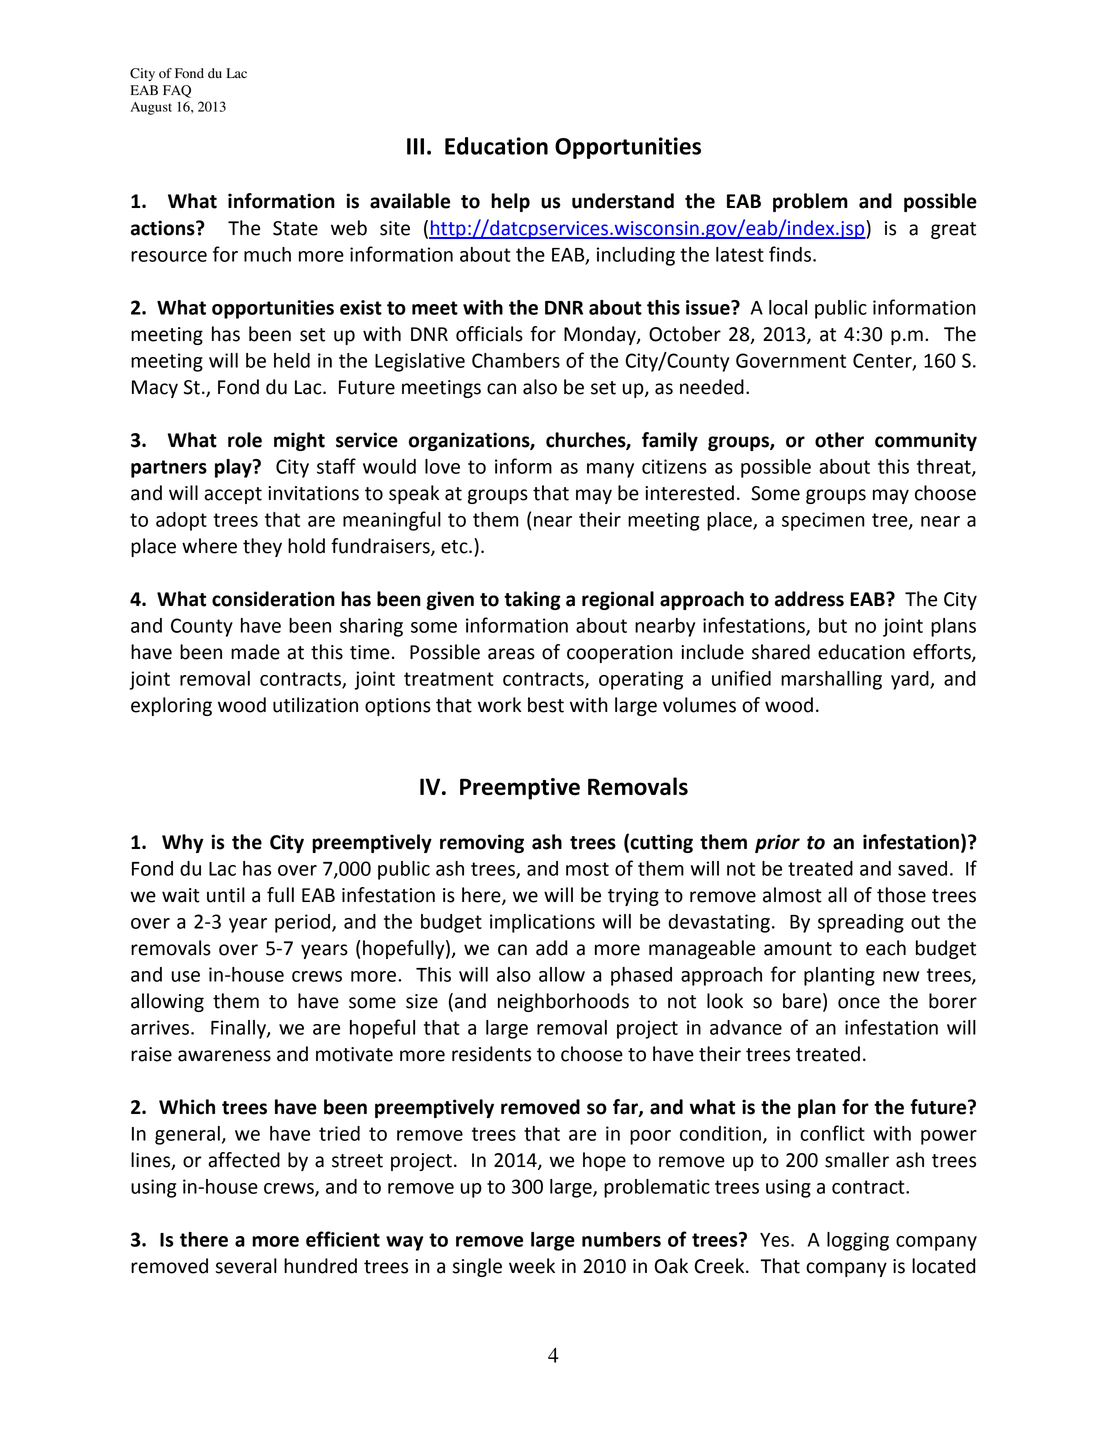  I want to click on FAQ, so click(177, 91).
